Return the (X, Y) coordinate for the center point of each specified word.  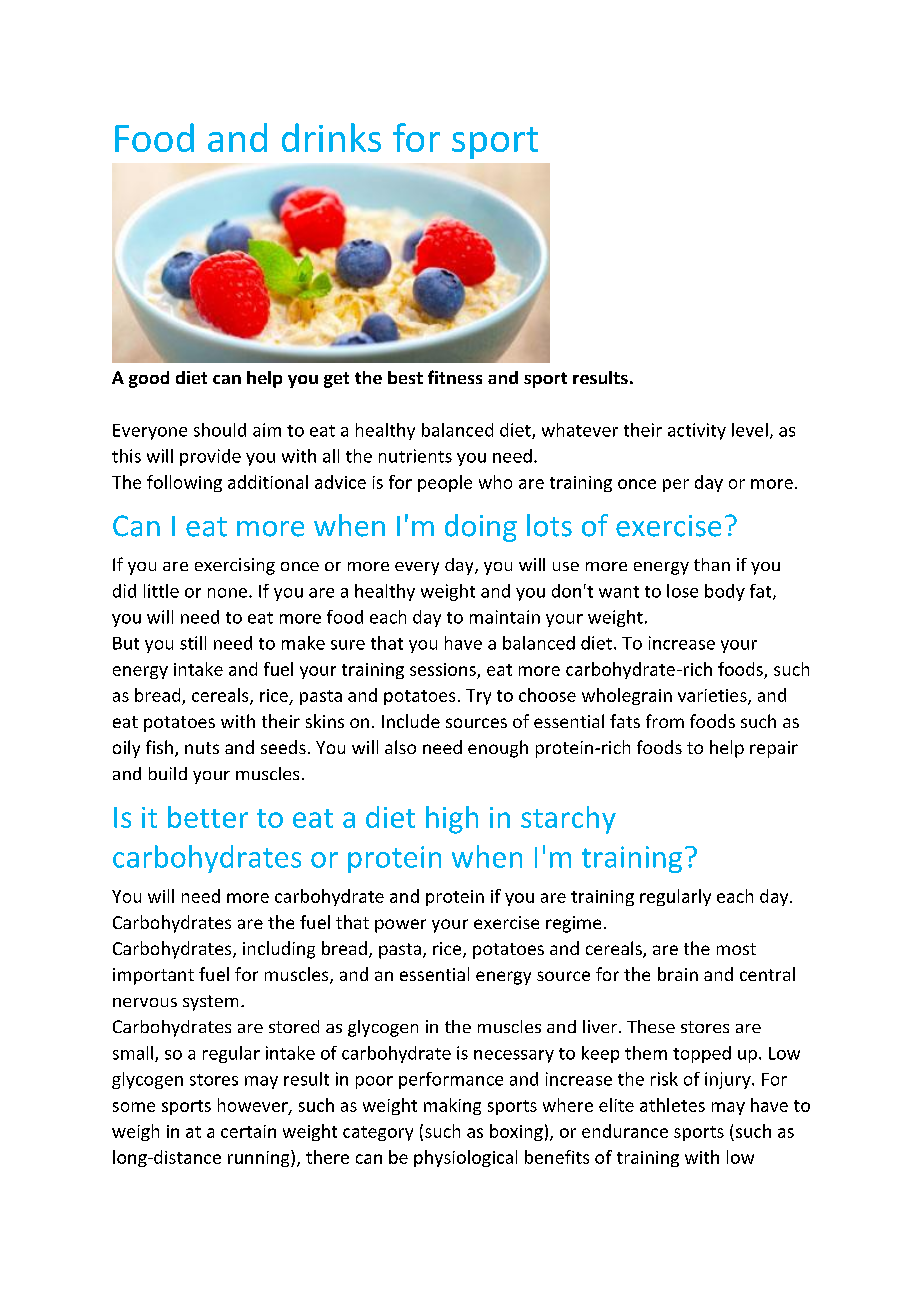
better (208, 817)
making (452, 1106)
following (184, 483)
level (750, 430)
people (445, 483)
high (452, 820)
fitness (455, 377)
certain (248, 1131)
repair (774, 749)
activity (697, 431)
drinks (331, 137)
